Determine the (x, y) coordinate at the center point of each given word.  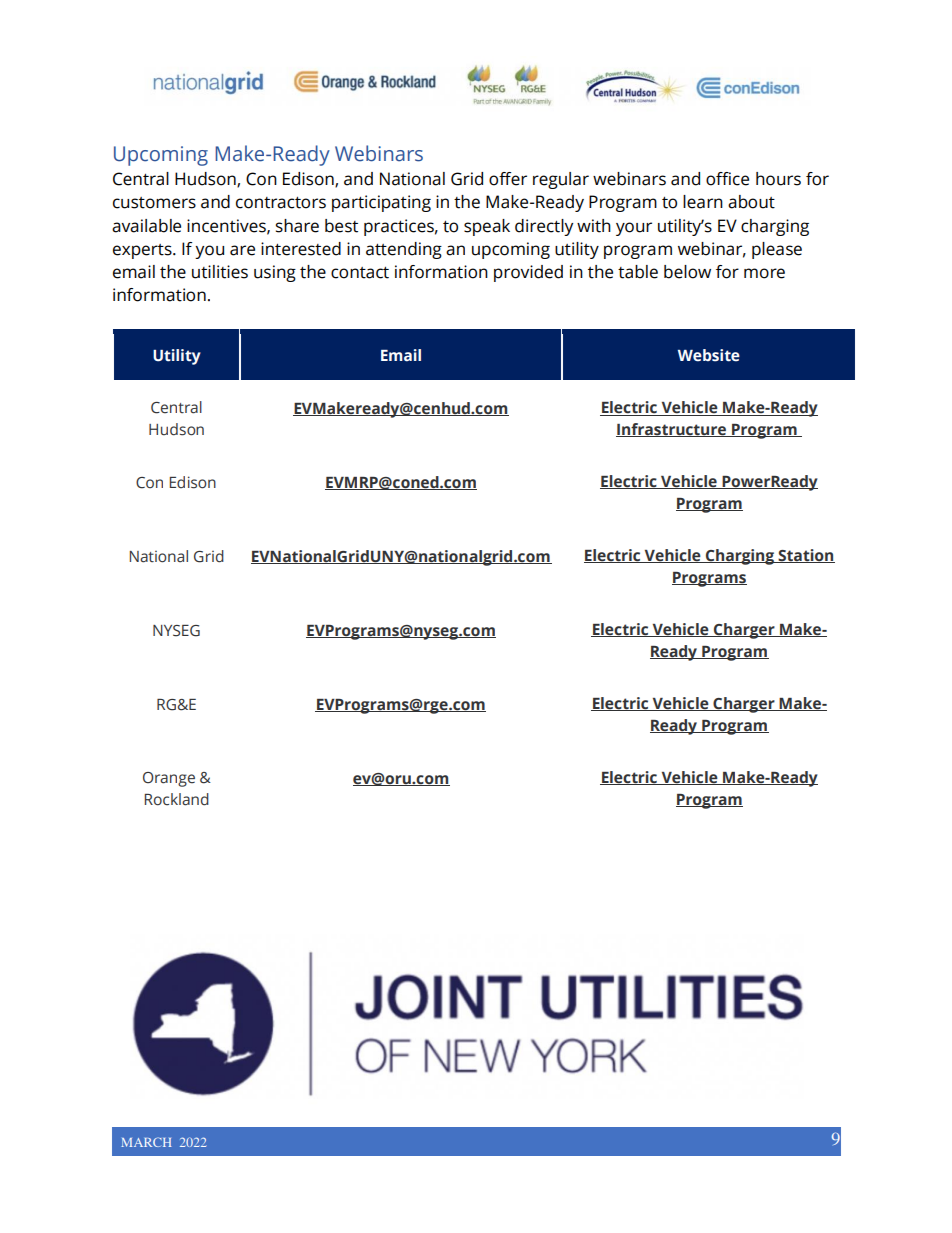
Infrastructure (672, 430)
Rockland (176, 799)
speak (487, 227)
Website (709, 355)
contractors (281, 203)
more (764, 273)
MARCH (146, 1142)
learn (703, 202)
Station (806, 556)
